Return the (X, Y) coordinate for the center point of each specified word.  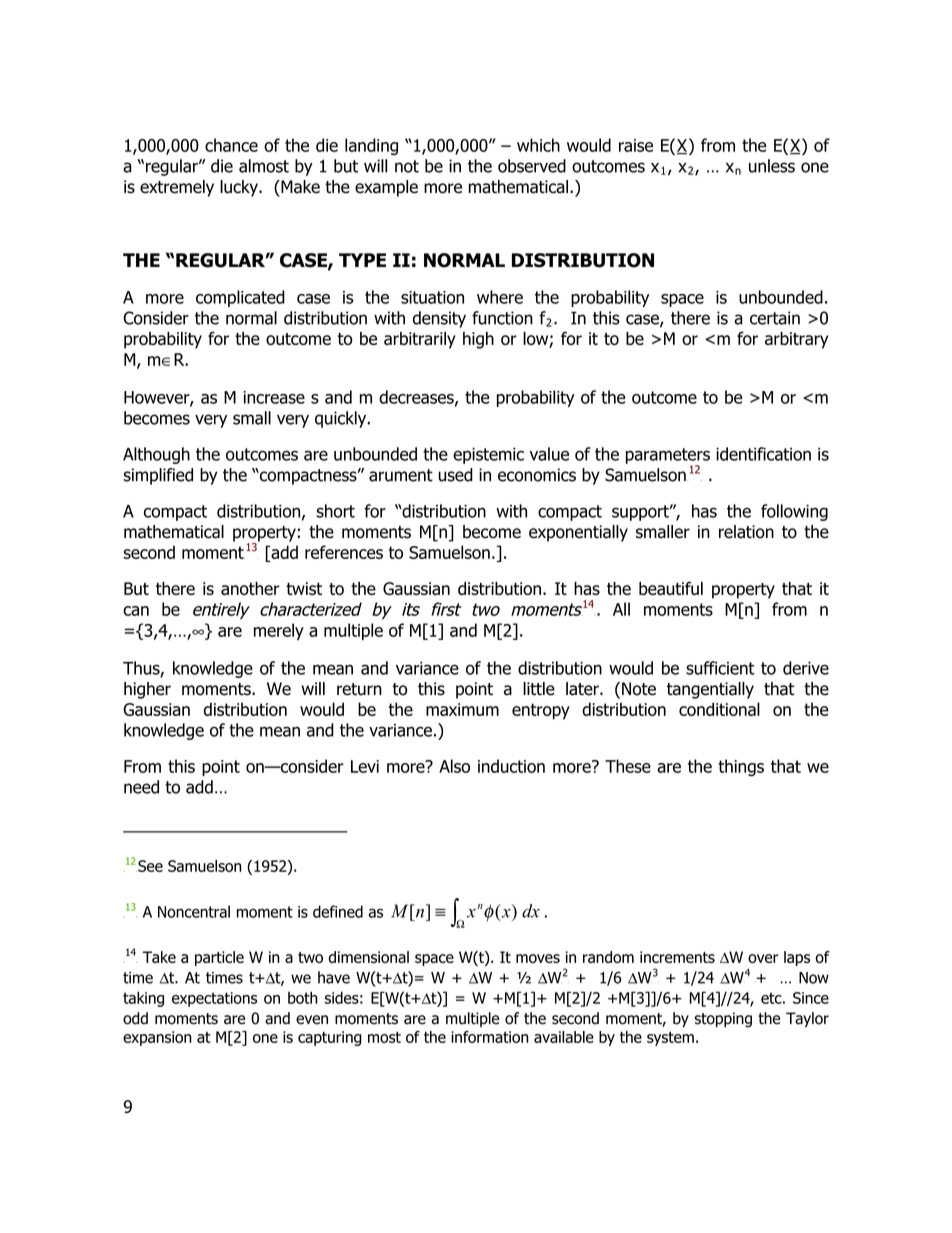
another (250, 588)
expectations (214, 999)
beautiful (671, 588)
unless (772, 166)
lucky (240, 188)
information (490, 1037)
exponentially (578, 533)
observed (532, 166)
